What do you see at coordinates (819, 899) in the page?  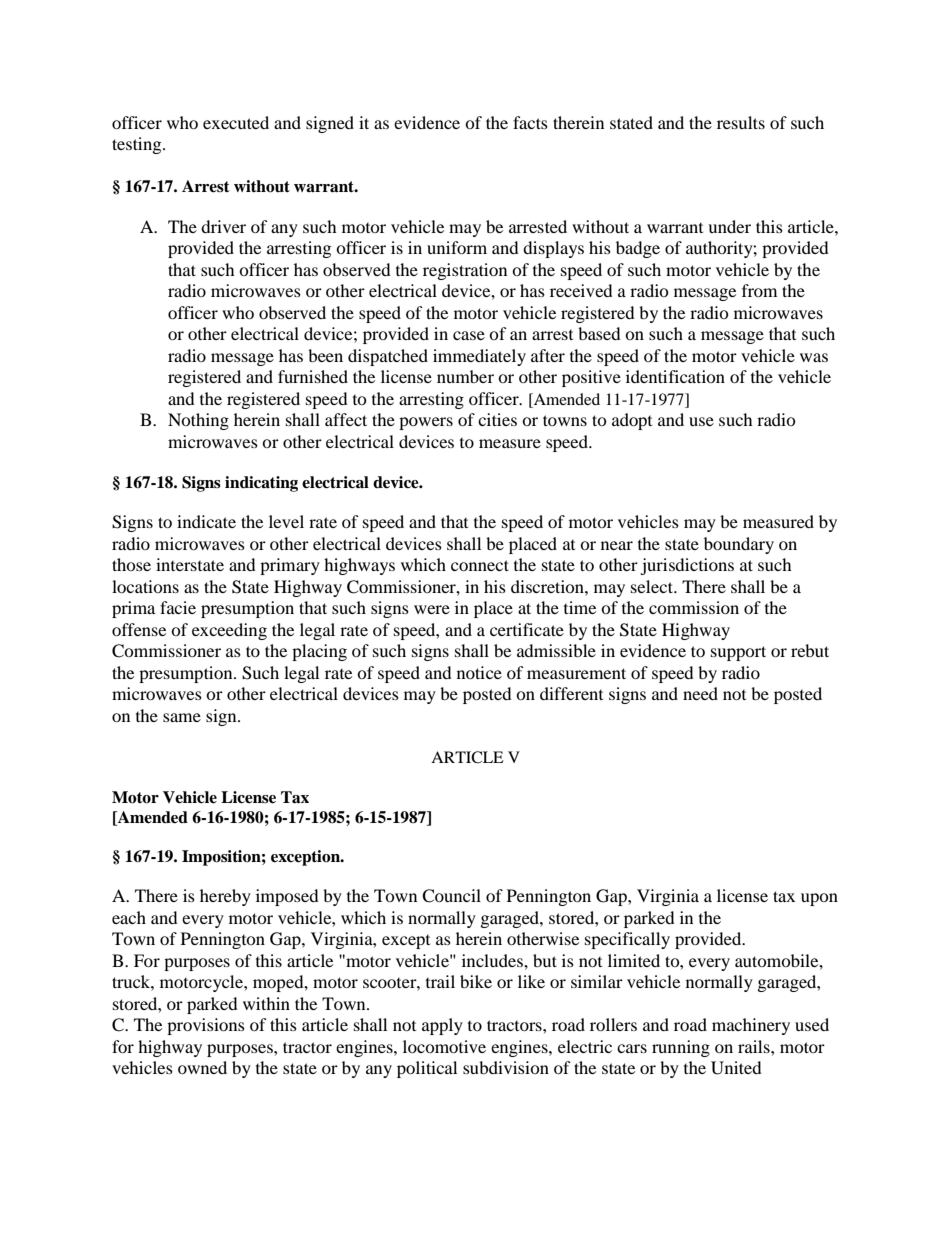 I see `upon` at bounding box center [819, 899].
